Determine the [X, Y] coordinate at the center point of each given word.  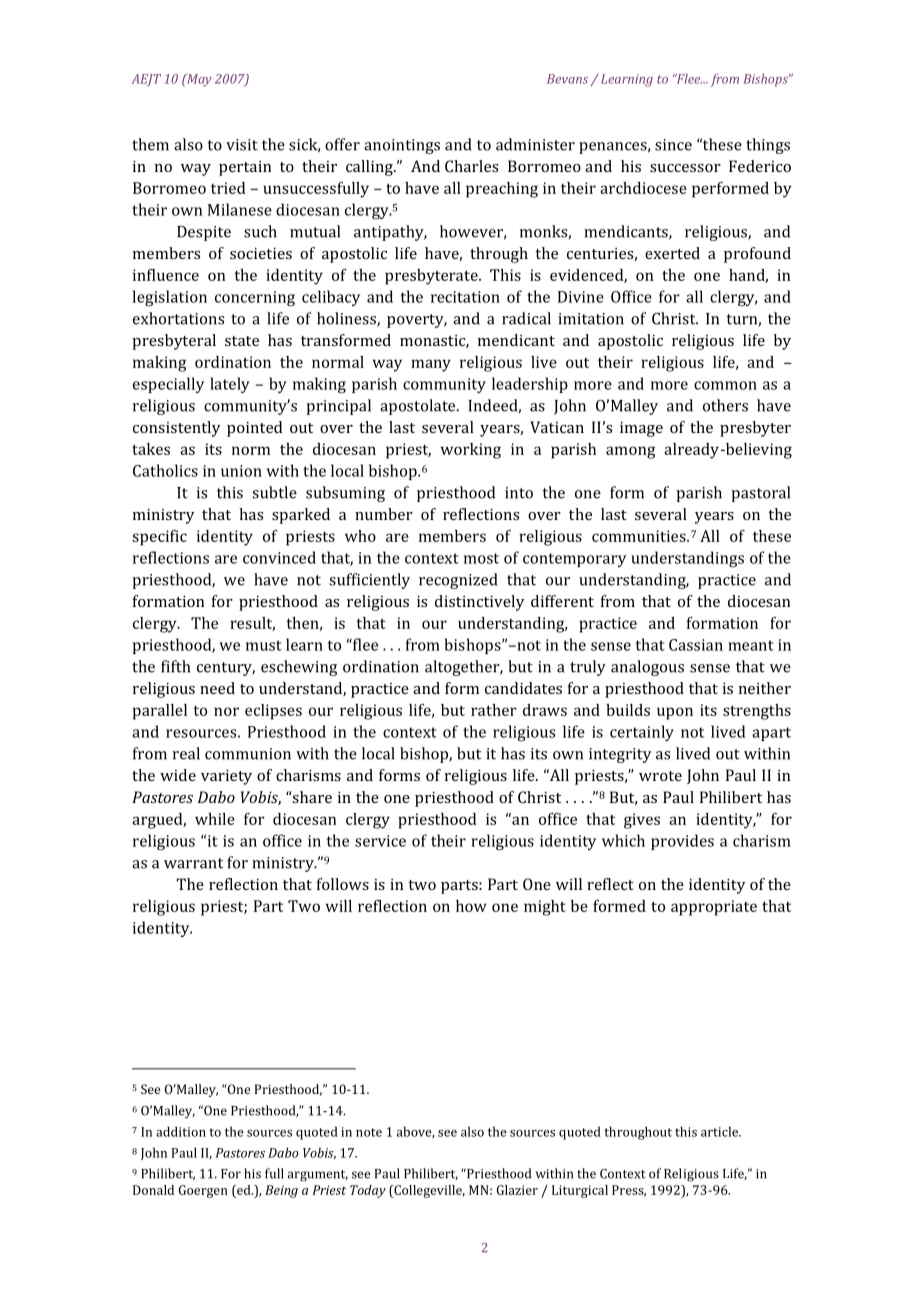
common [725, 385]
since [673, 145]
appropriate [714, 908]
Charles [471, 166]
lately [230, 385]
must [264, 645]
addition [181, 1131]
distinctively [479, 603]
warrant [193, 863]
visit [242, 145]
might [545, 908]
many [431, 365]
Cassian [696, 645]
